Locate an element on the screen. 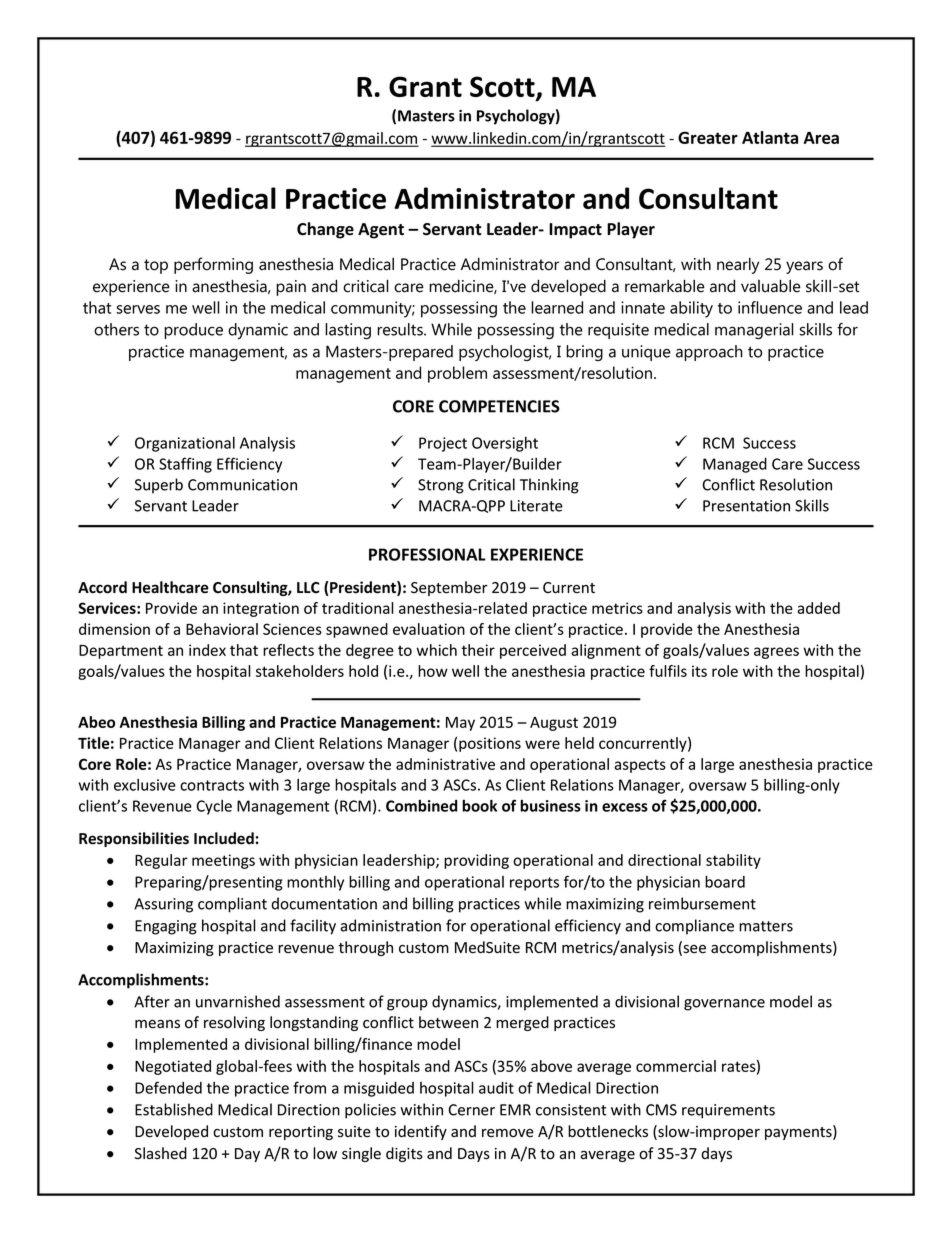 This screenshot has height=1233, width=952. requirements is located at coordinates (728, 1111).
